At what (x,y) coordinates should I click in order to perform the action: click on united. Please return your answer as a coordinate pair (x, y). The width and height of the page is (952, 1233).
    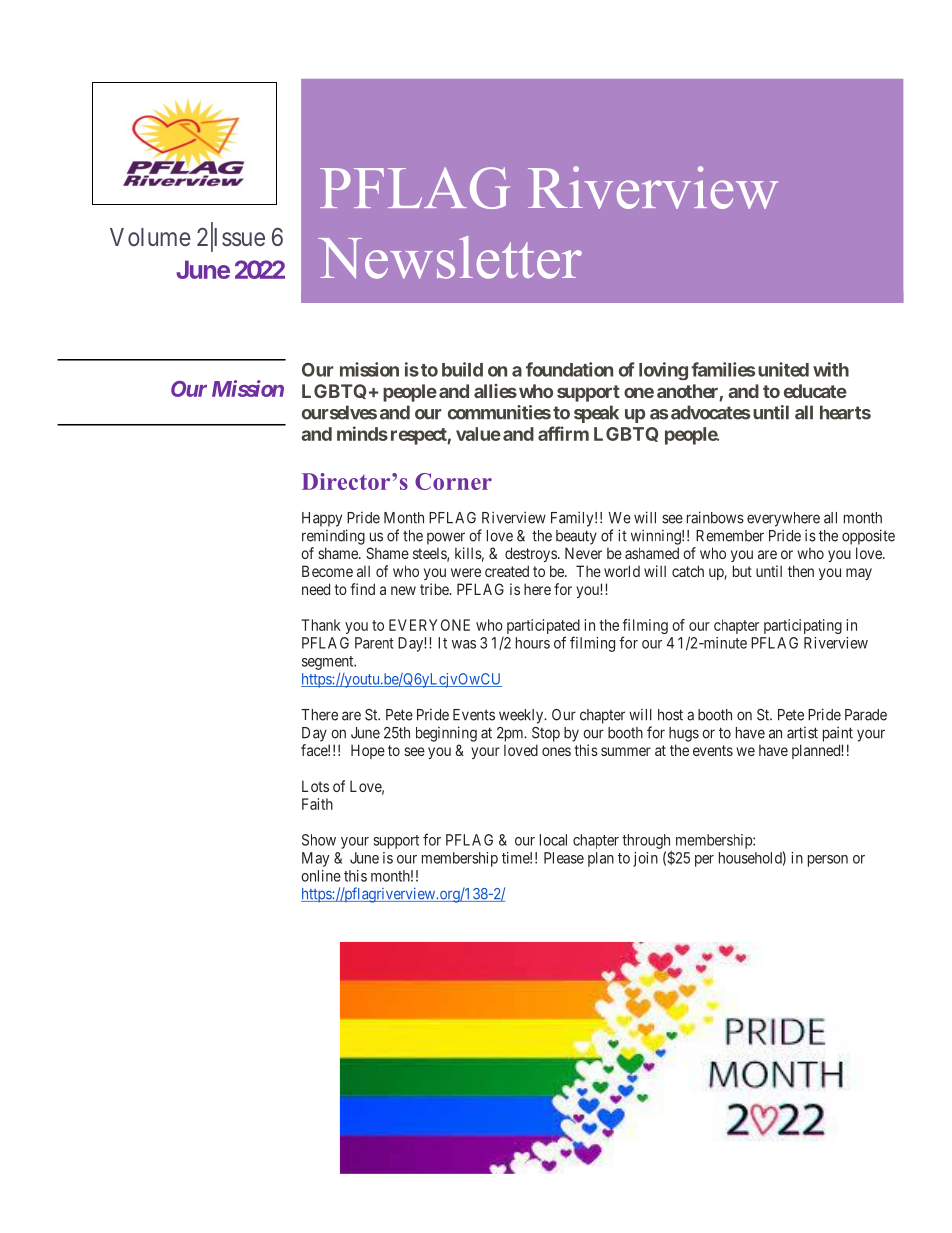
    Looking at the image, I should click on (783, 369).
